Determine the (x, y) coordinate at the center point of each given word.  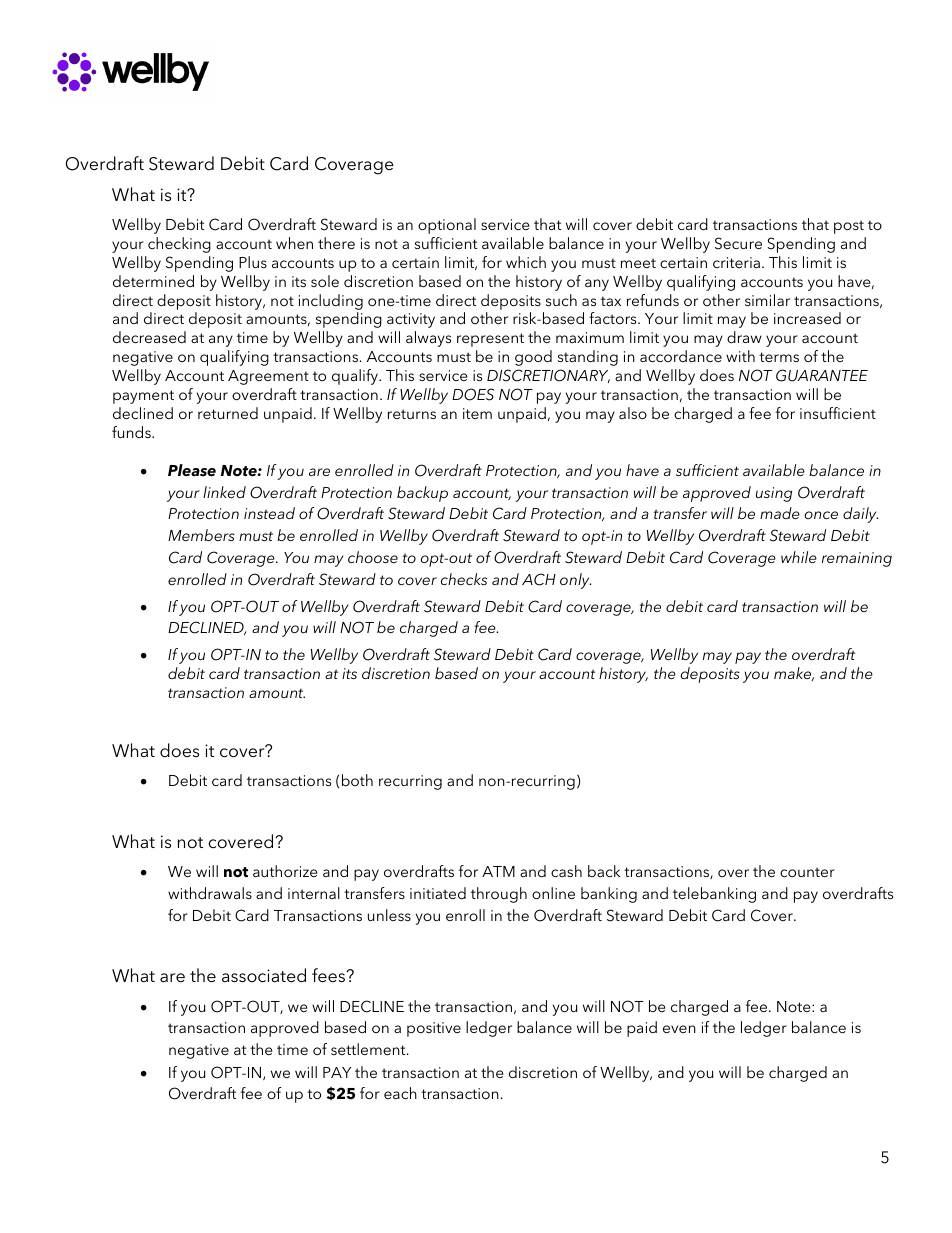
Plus (253, 262)
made (780, 513)
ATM (498, 871)
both (357, 780)
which (526, 262)
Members (201, 535)
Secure (738, 243)
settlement (369, 1049)
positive (434, 1029)
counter (807, 872)
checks (464, 579)
